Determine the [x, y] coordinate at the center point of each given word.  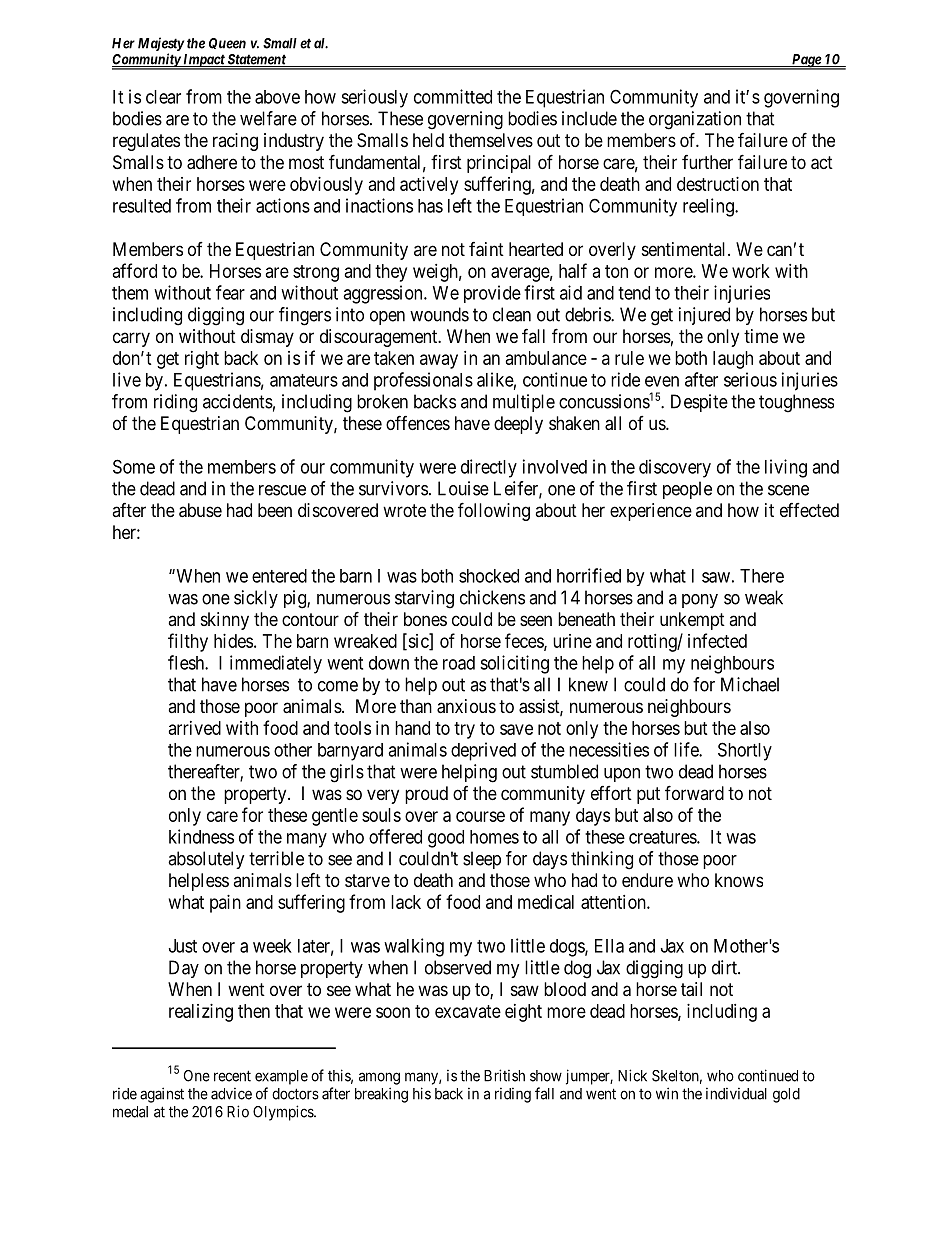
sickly [256, 599]
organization [695, 120]
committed [453, 96]
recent [232, 1076]
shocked [489, 576]
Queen [227, 43]
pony [700, 601]
